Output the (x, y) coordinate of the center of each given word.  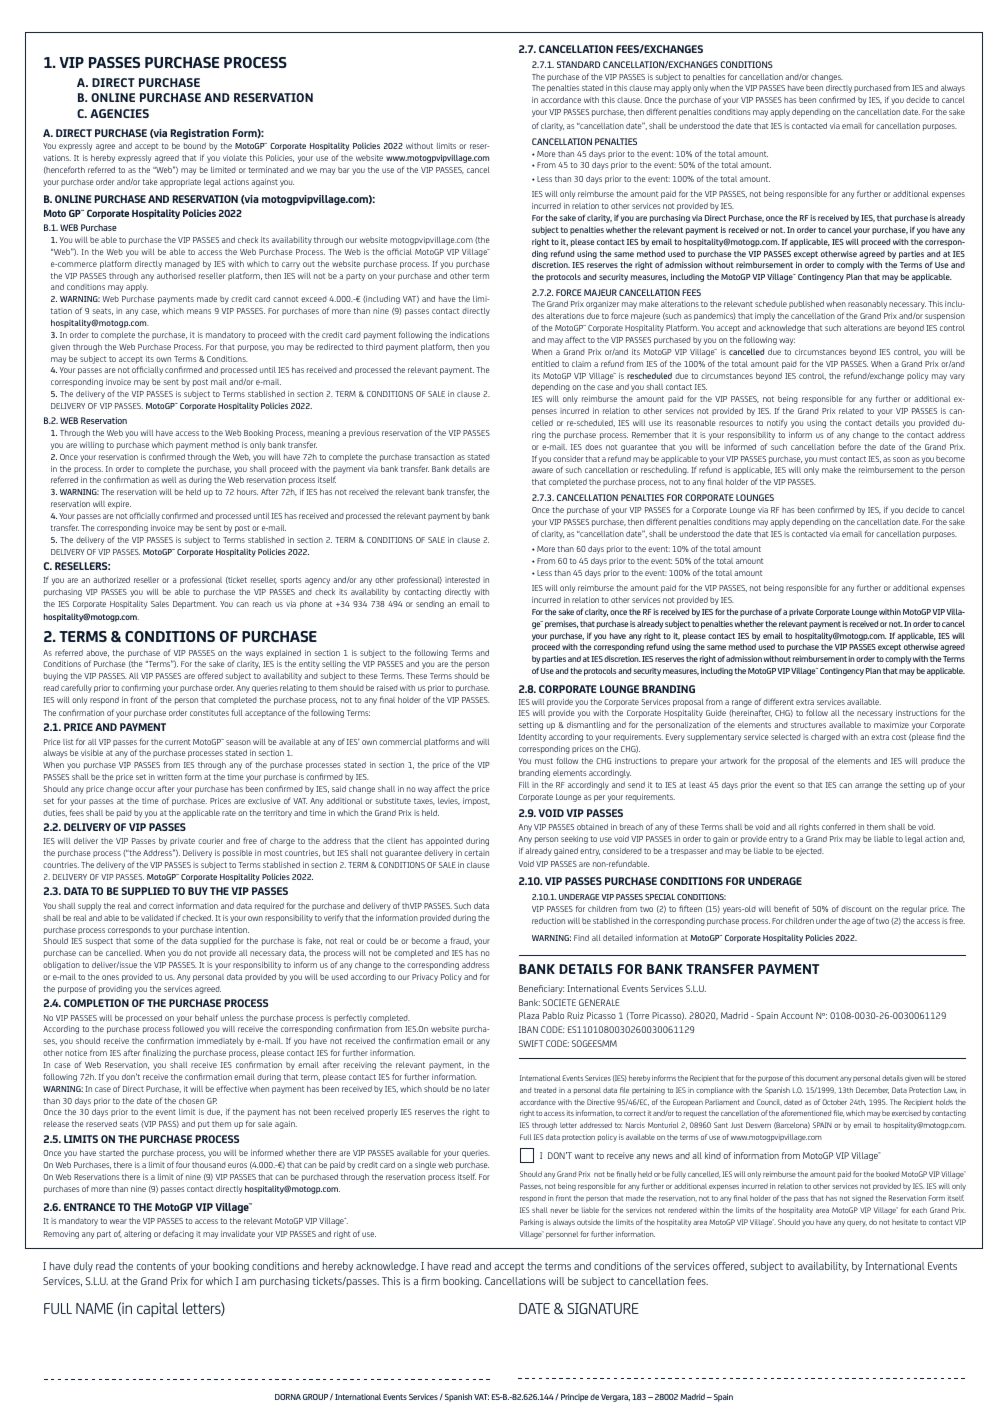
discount (856, 909)
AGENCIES (119, 113)
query (857, 1224)
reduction (548, 921)
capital (157, 1309)
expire (119, 505)
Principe (574, 1398)
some (144, 941)
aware (542, 470)
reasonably (867, 305)
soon (901, 459)
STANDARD (578, 64)
